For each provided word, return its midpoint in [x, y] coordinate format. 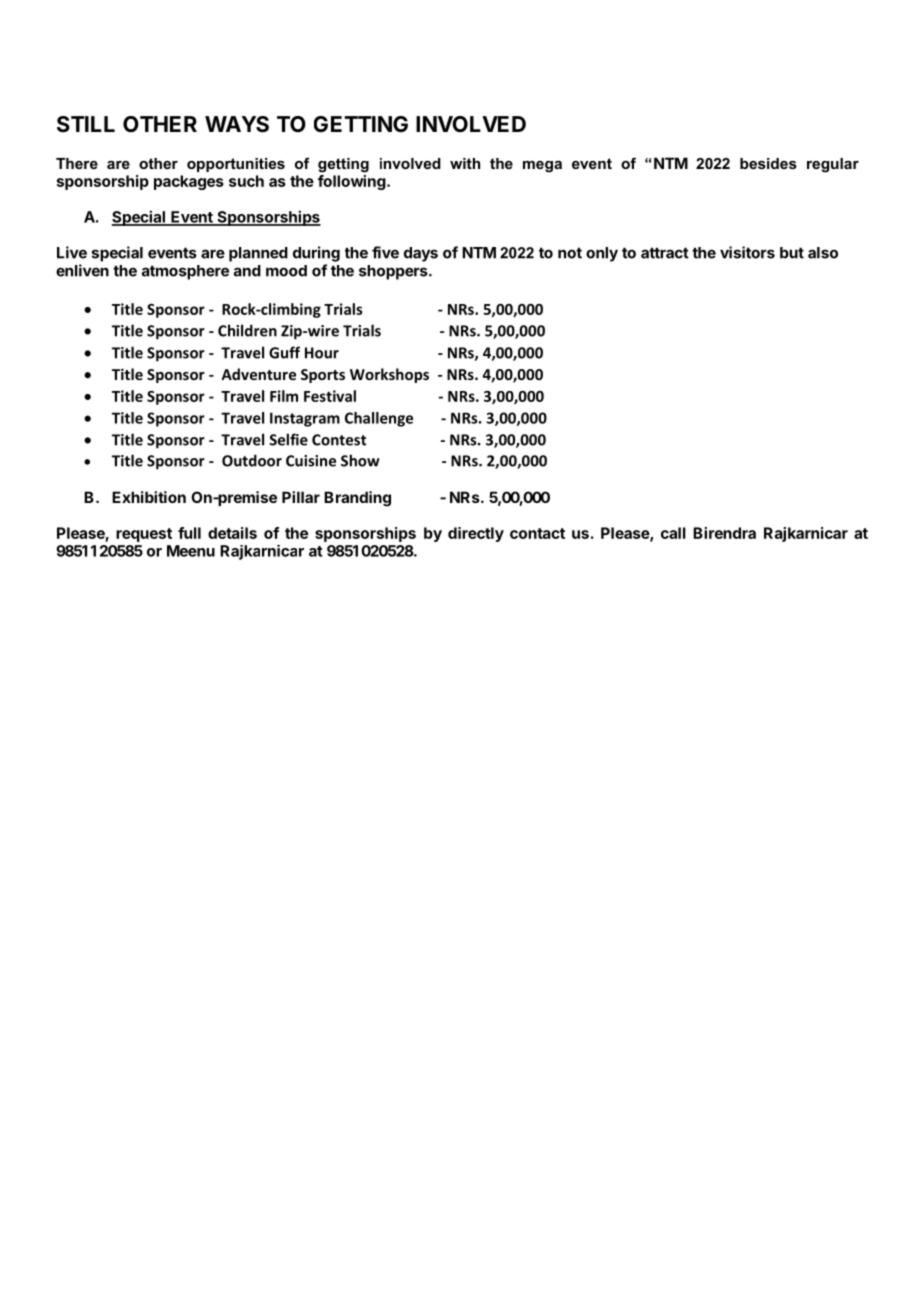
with [465, 163]
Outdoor [252, 460]
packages [189, 182]
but [792, 253]
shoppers [394, 272]
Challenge [379, 419]
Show [360, 460]
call [673, 533]
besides [768, 163]
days [421, 254]
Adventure [258, 374]
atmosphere [185, 272]
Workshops [389, 375]
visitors [747, 252]
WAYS [237, 124]
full [189, 533]
